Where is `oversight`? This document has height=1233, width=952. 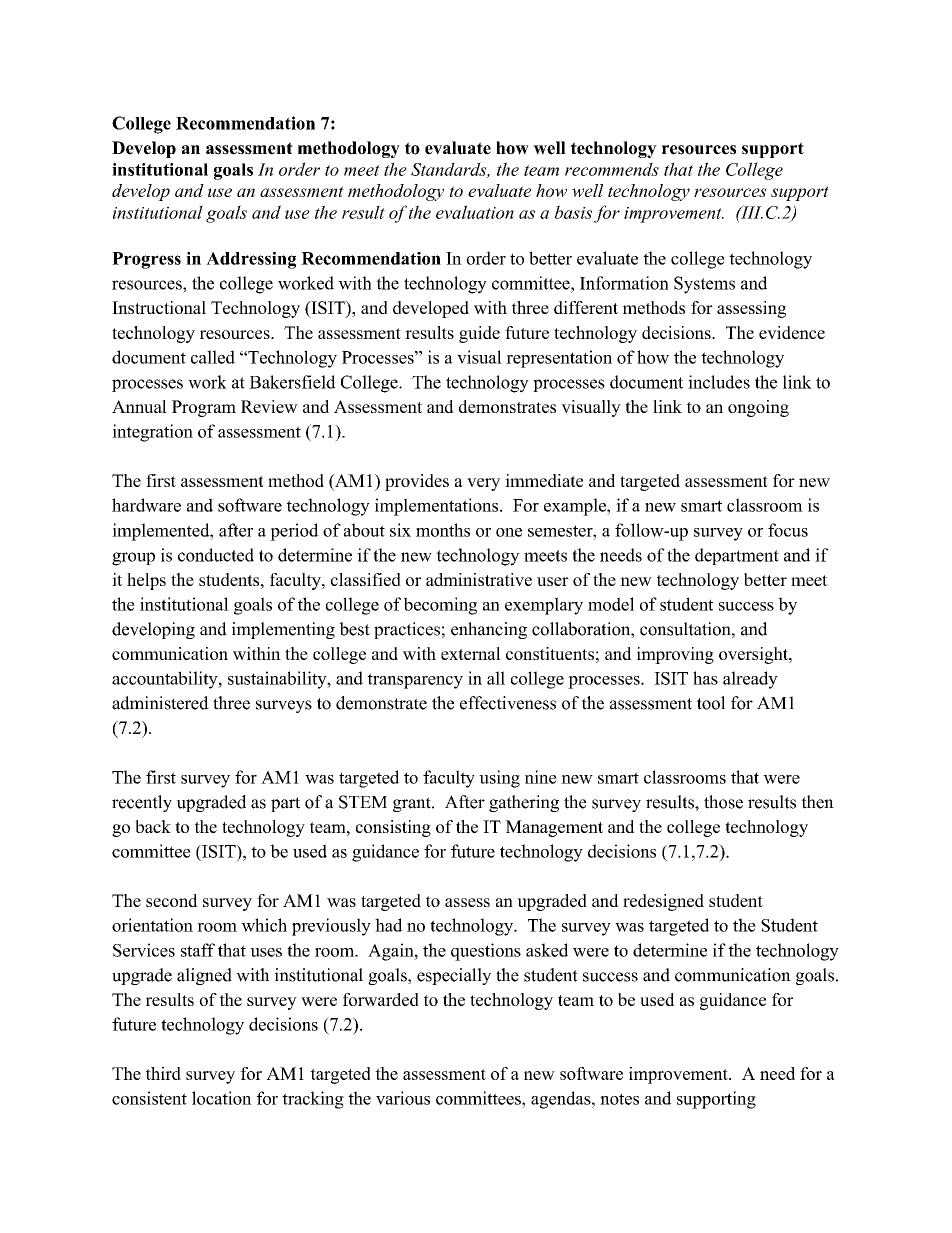
oversight is located at coordinates (754, 655).
